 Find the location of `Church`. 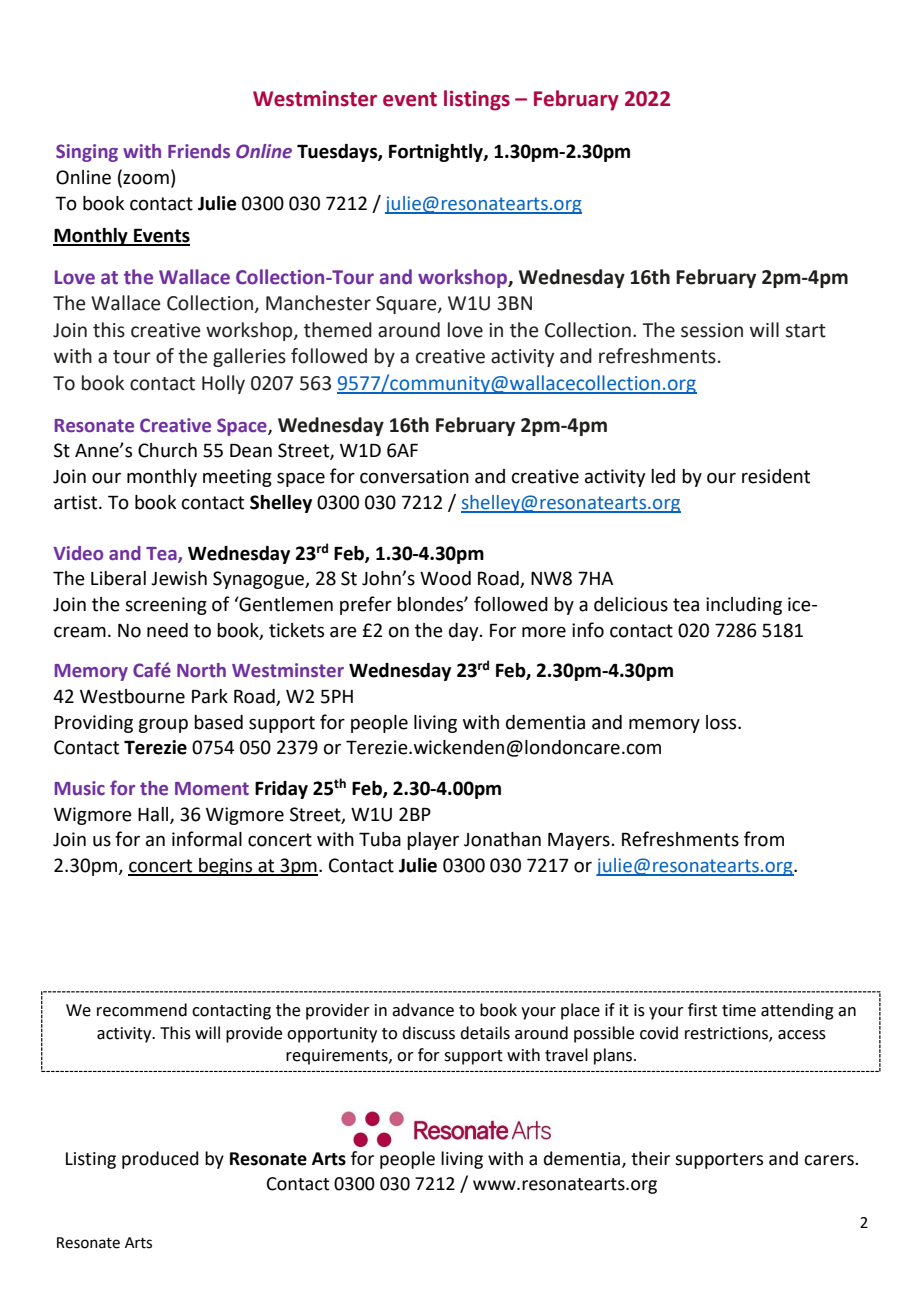

Church is located at coordinates (167, 450).
